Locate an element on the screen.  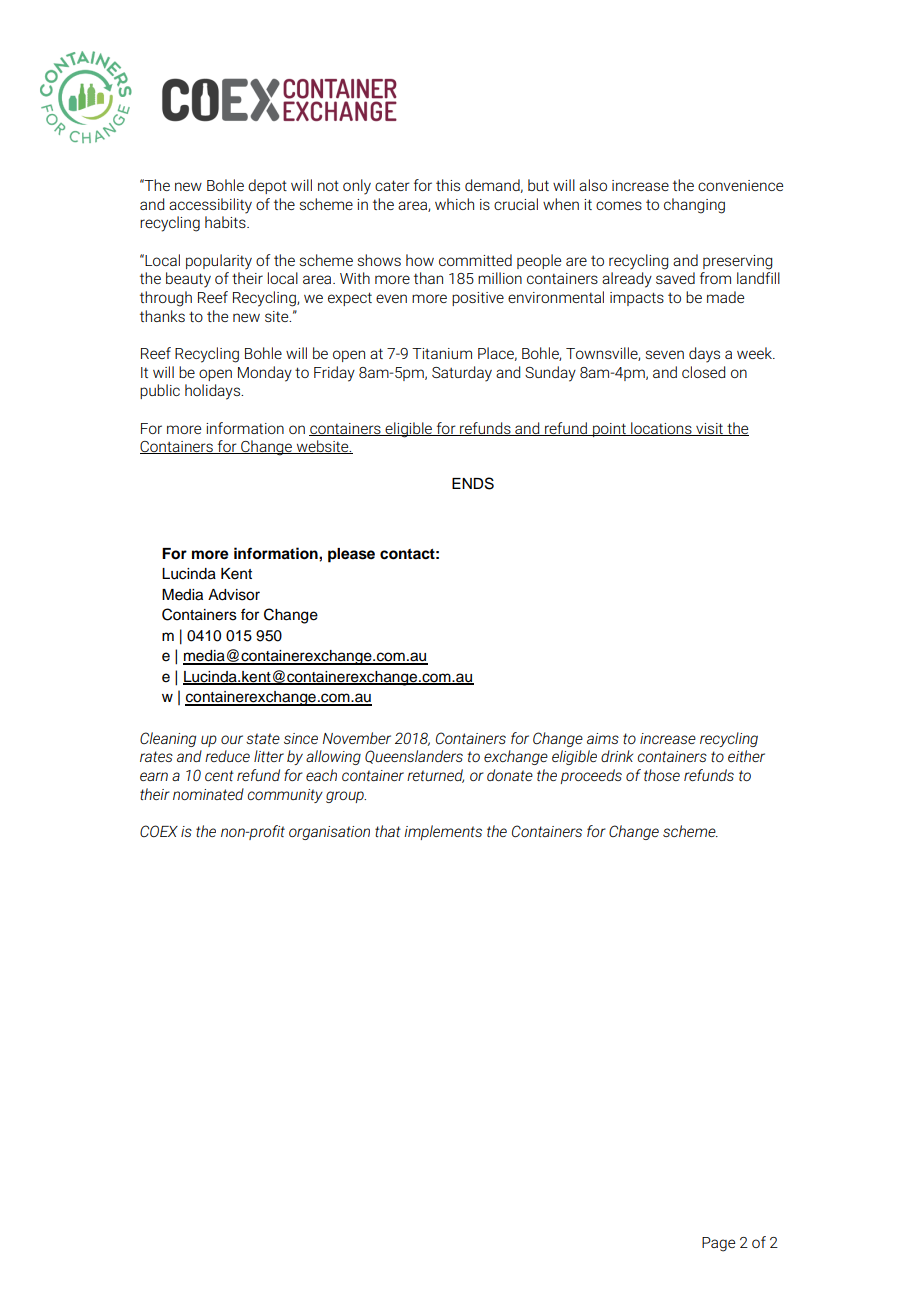
those is located at coordinates (662, 775).
